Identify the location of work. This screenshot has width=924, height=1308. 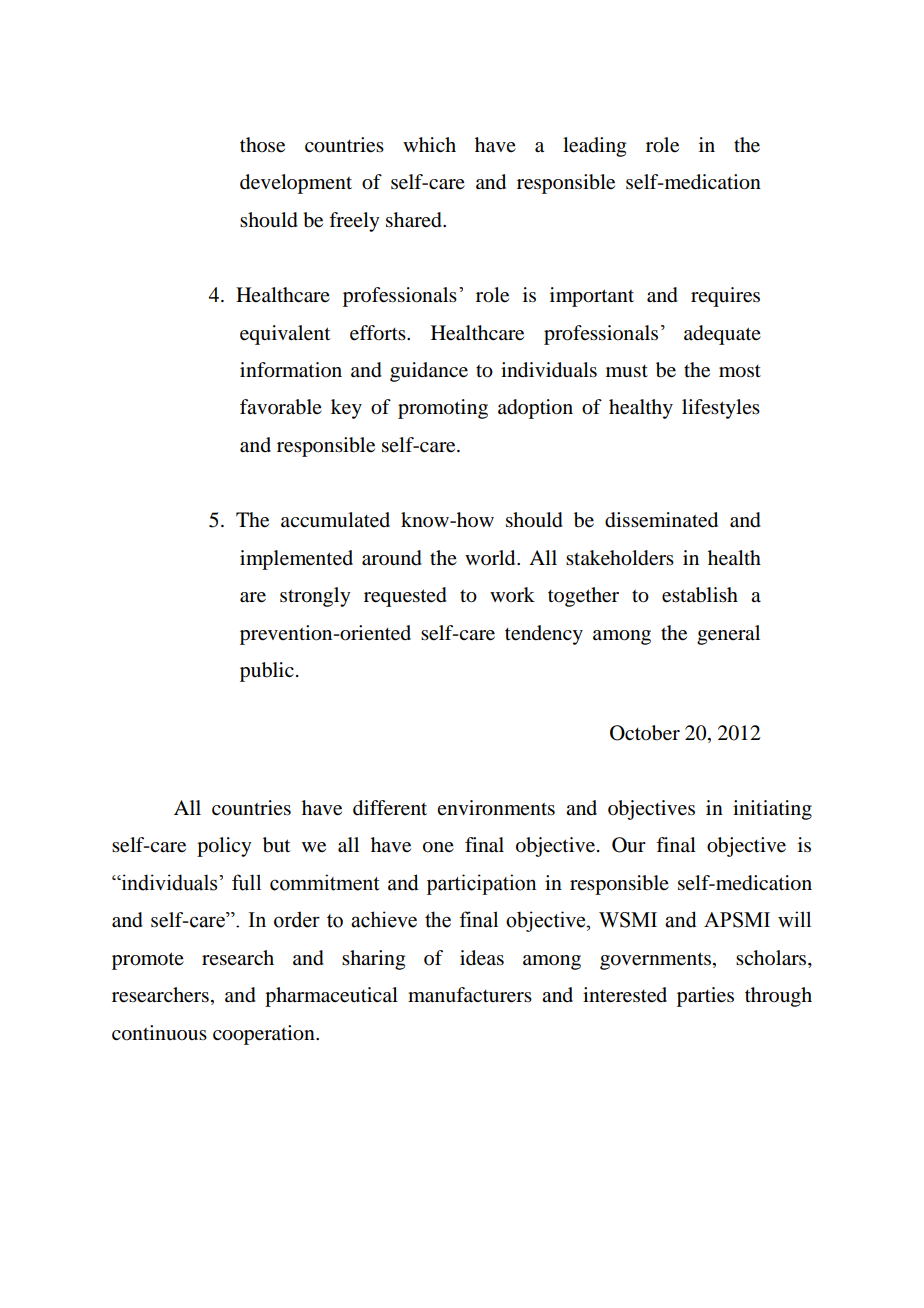
(512, 595).
